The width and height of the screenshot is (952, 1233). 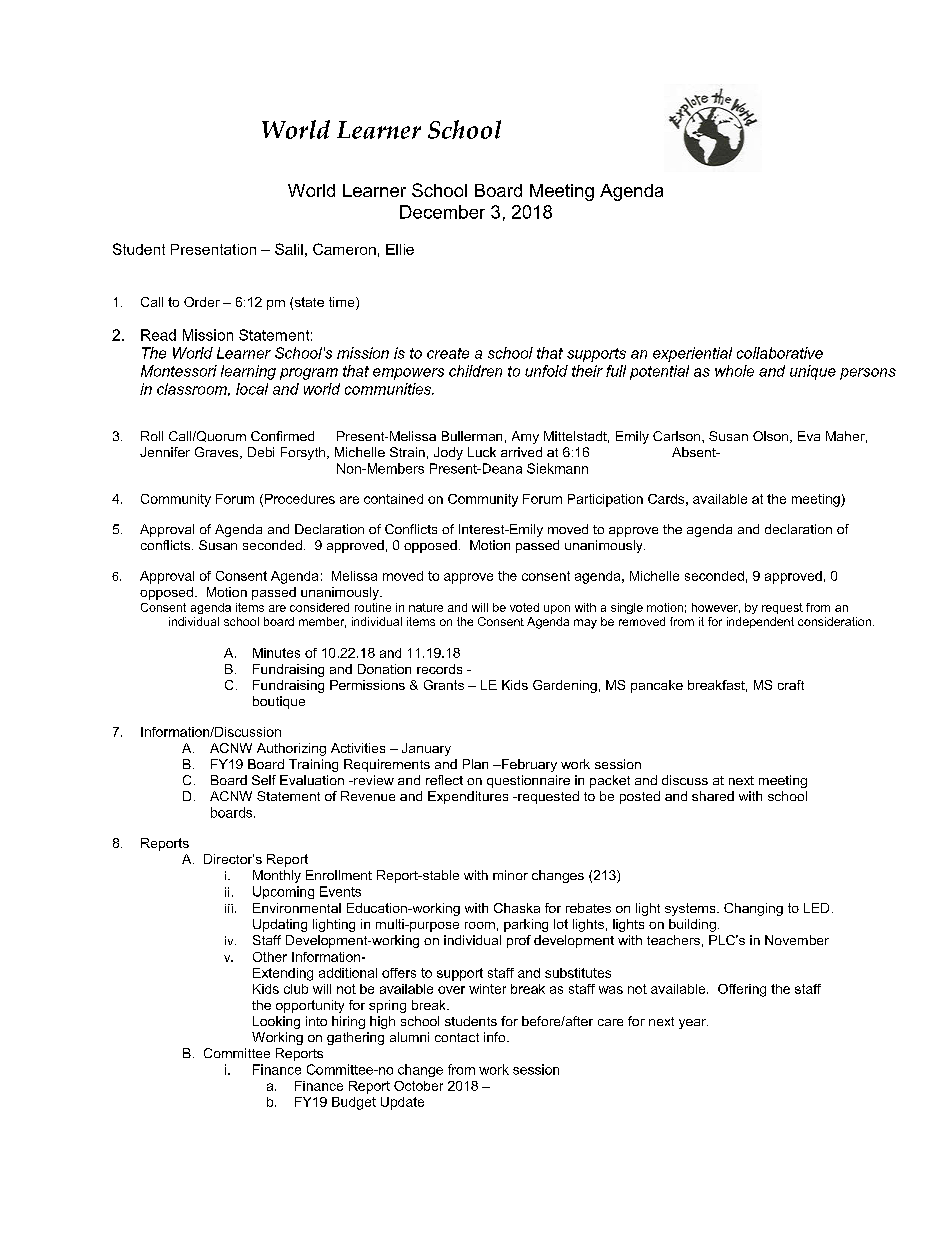 I want to click on Procedures, so click(x=300, y=499).
